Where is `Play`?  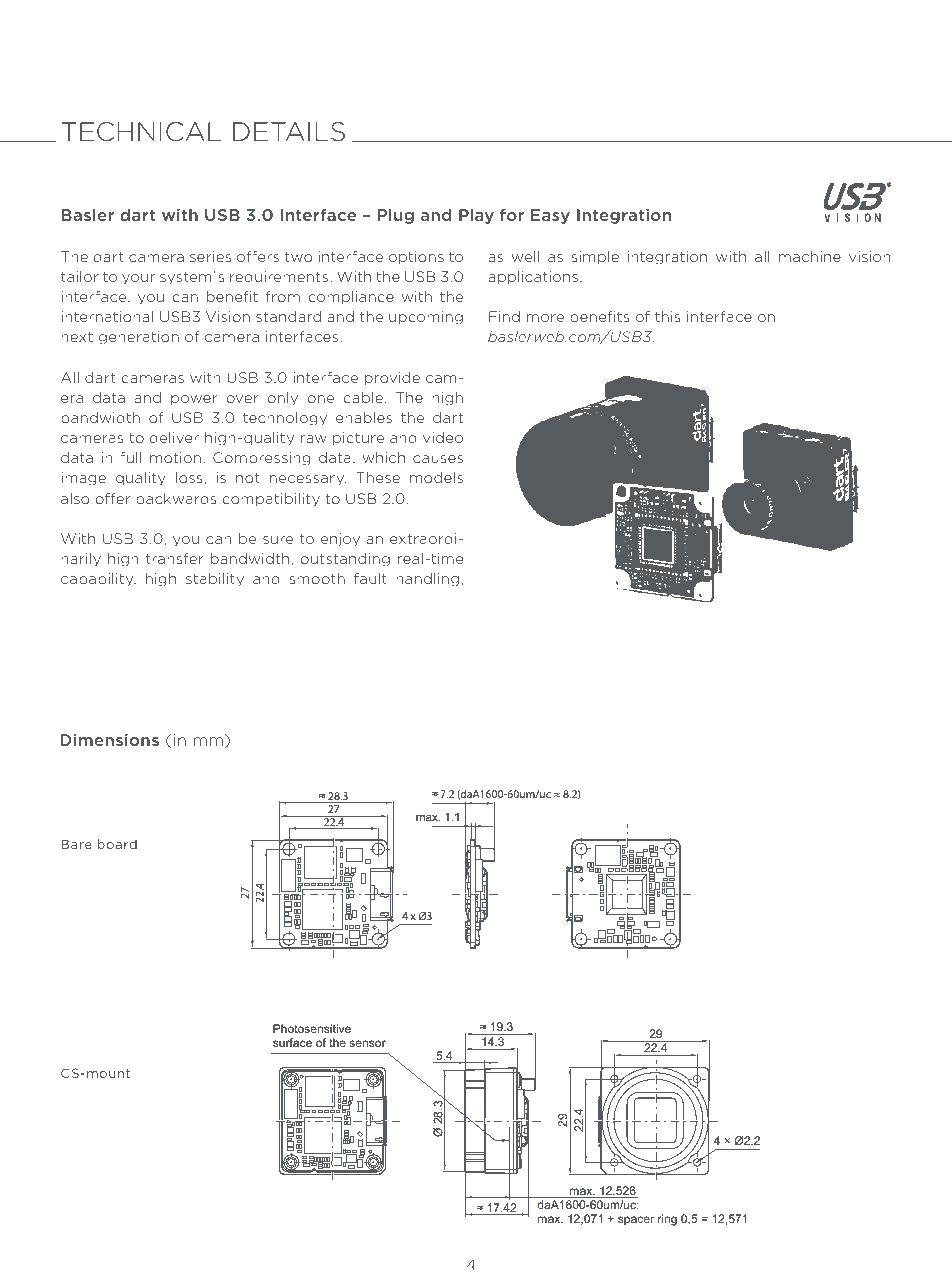
Play is located at coordinates (476, 216).
